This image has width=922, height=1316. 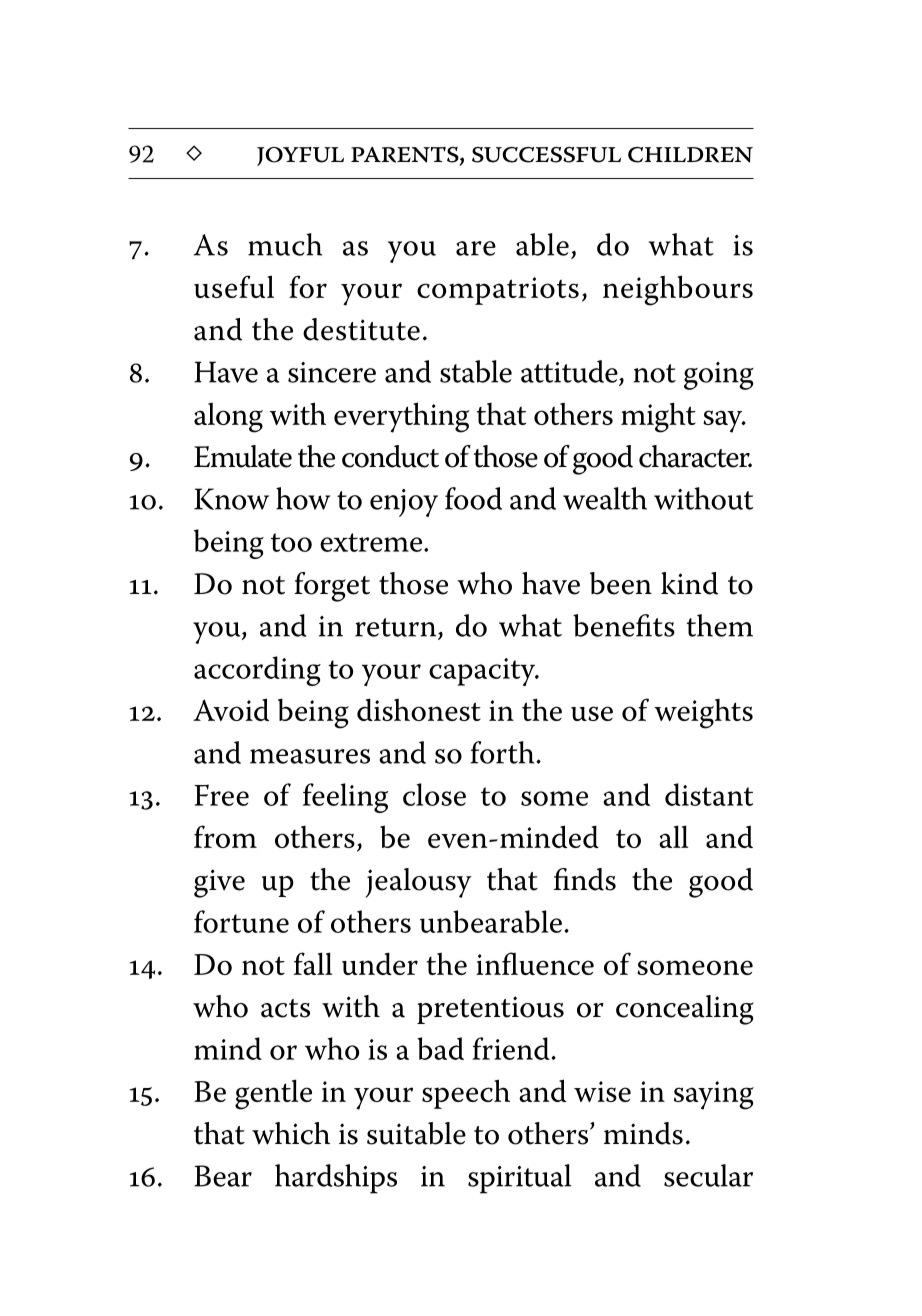 I want to click on according, so click(x=257, y=671).
